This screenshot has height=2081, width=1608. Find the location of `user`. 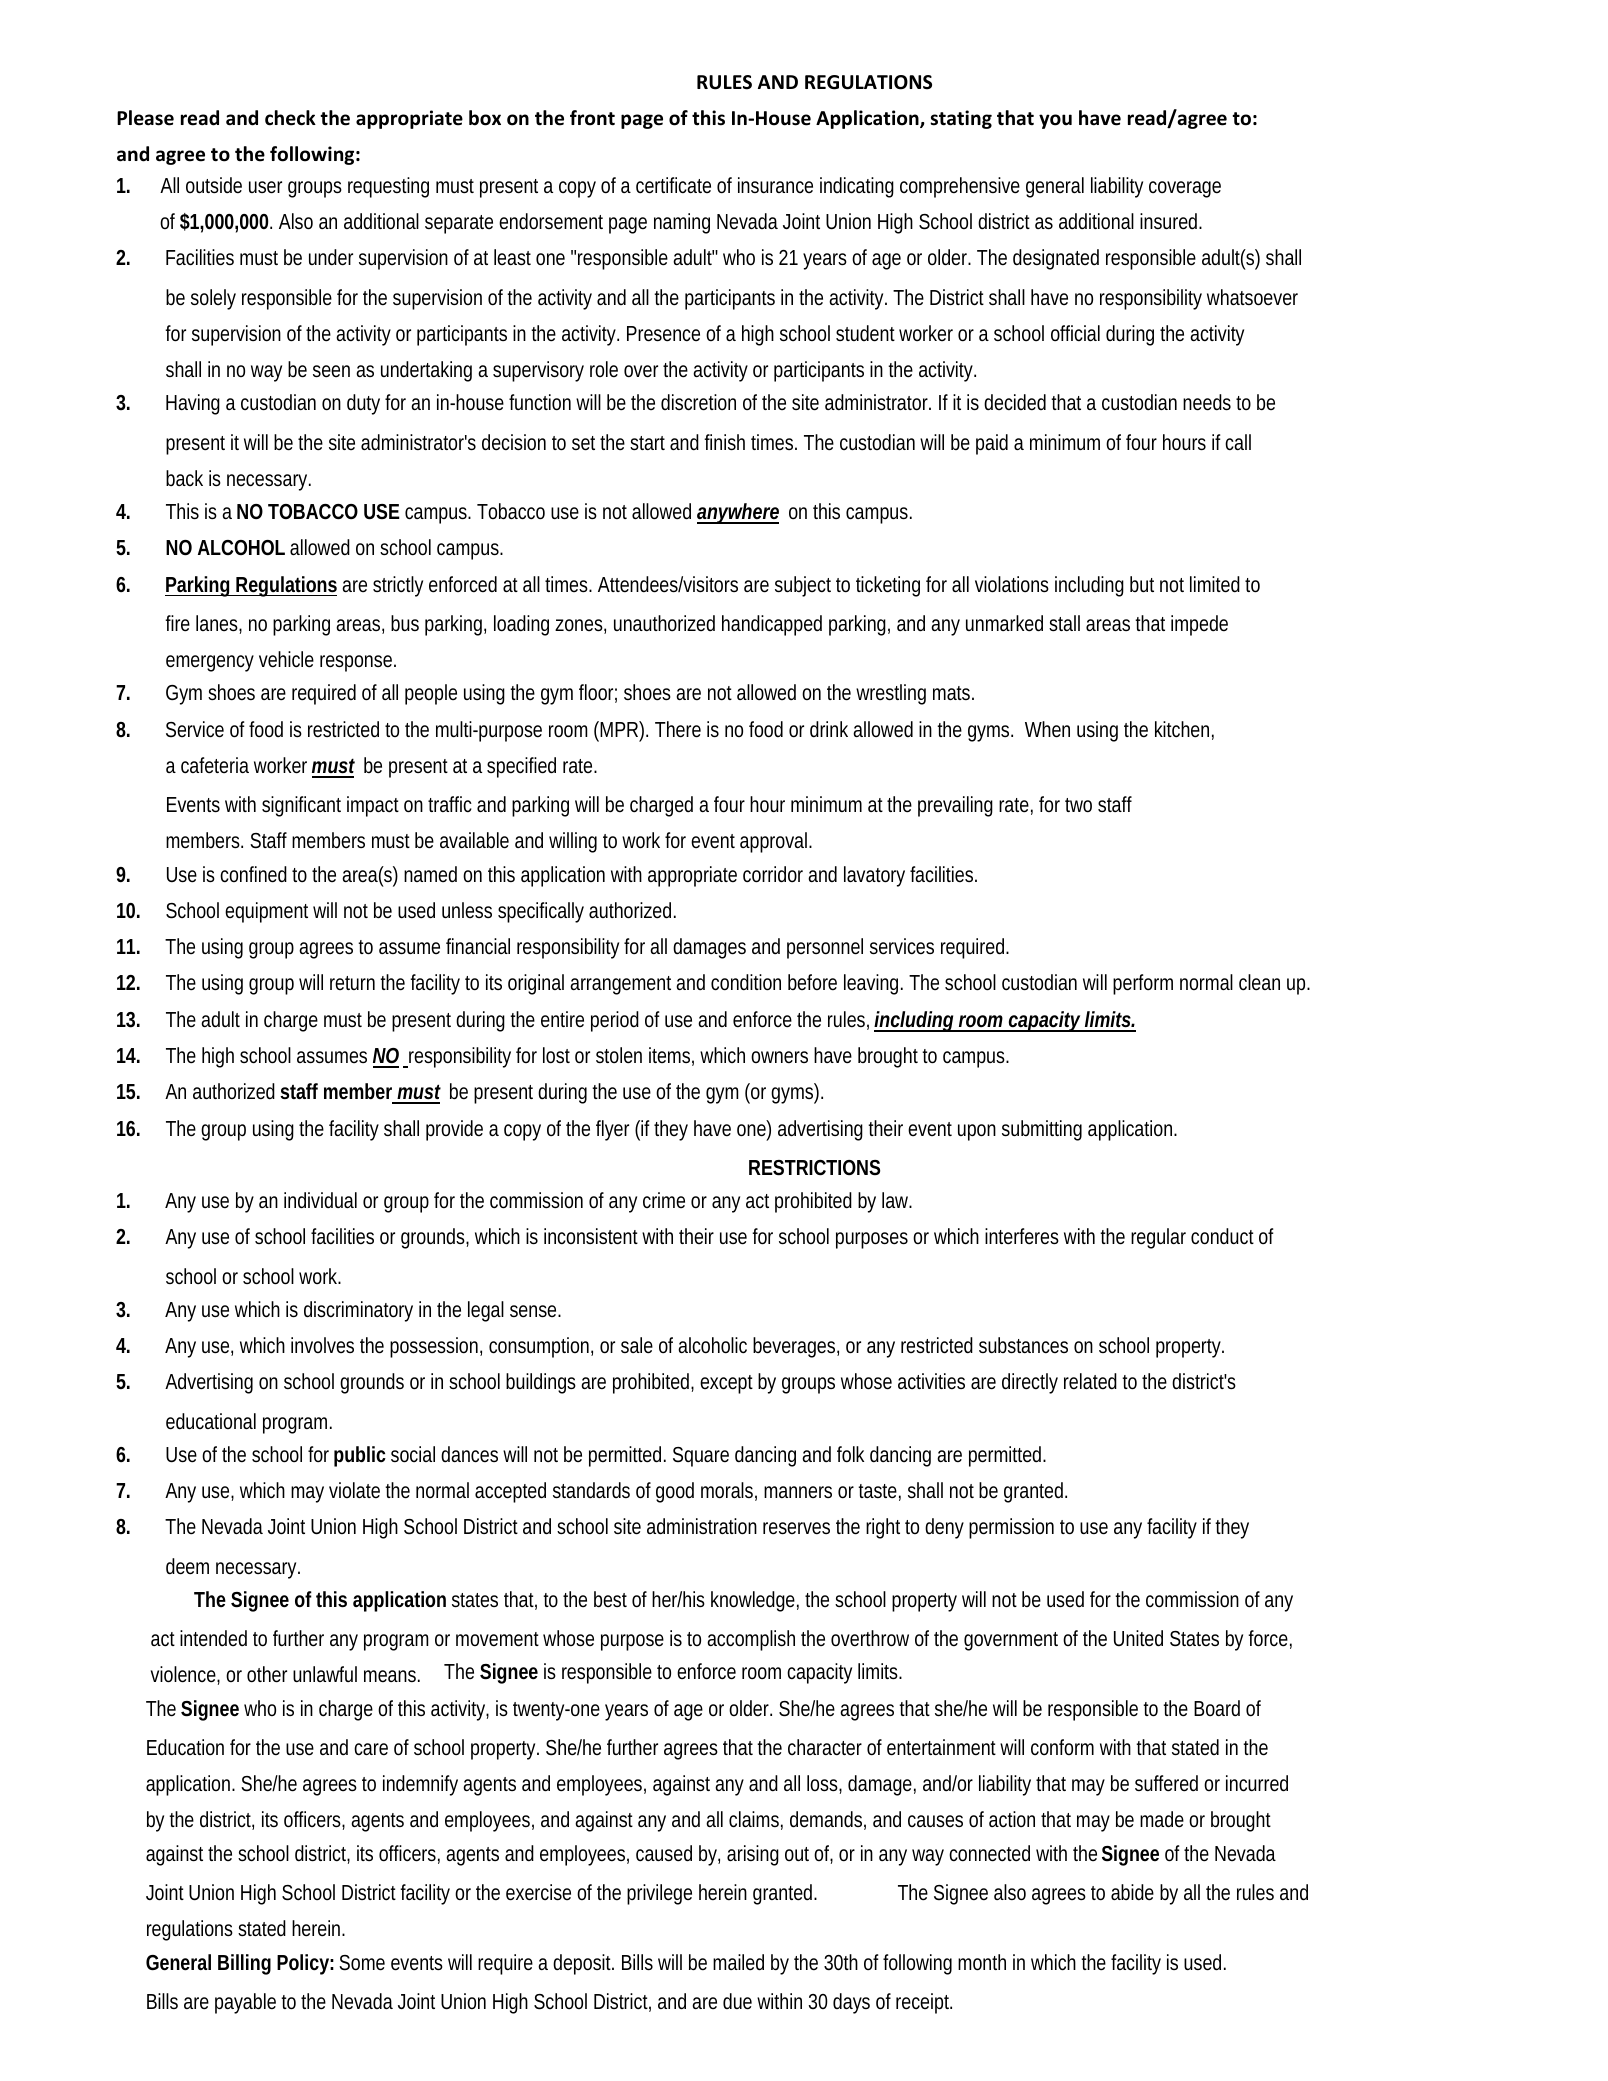

user is located at coordinates (265, 187).
